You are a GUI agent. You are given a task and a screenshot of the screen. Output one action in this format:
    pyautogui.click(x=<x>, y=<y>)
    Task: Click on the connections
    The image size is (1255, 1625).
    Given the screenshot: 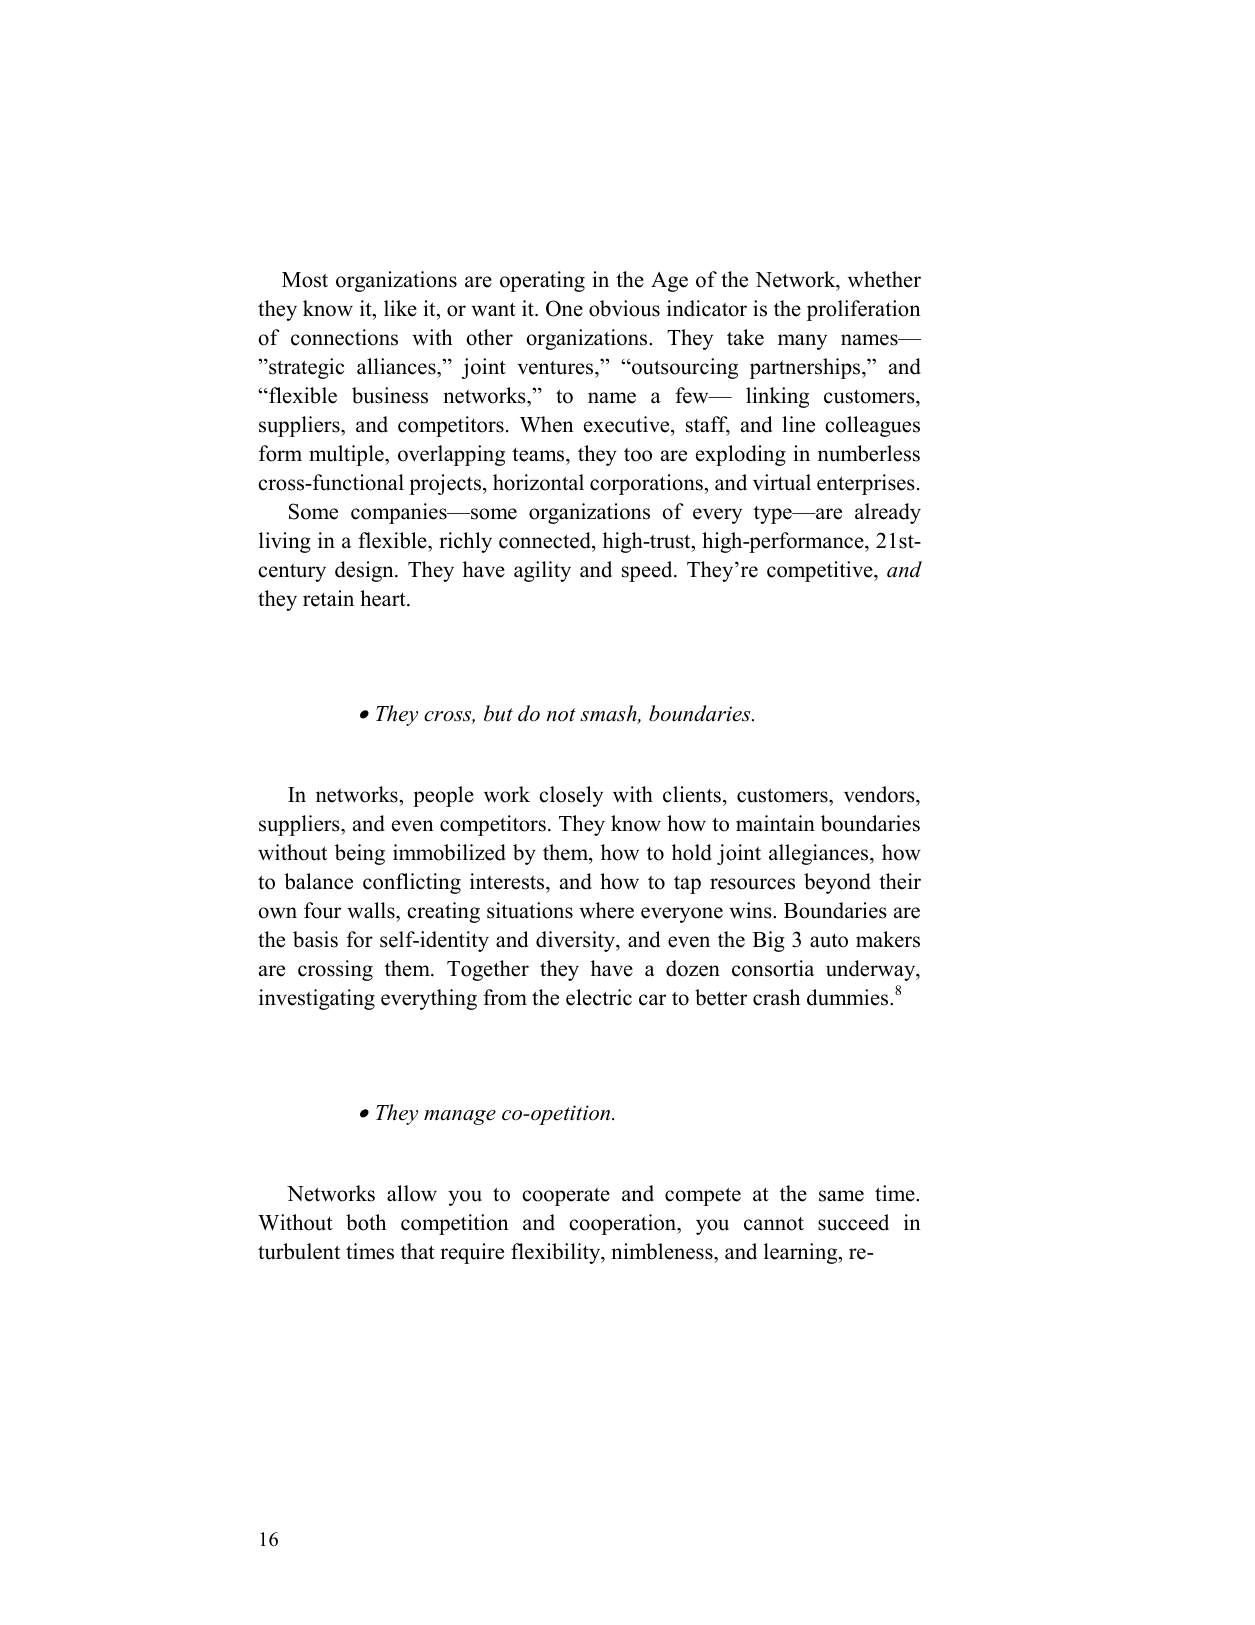 What is the action you would take?
    pyautogui.click(x=344, y=337)
